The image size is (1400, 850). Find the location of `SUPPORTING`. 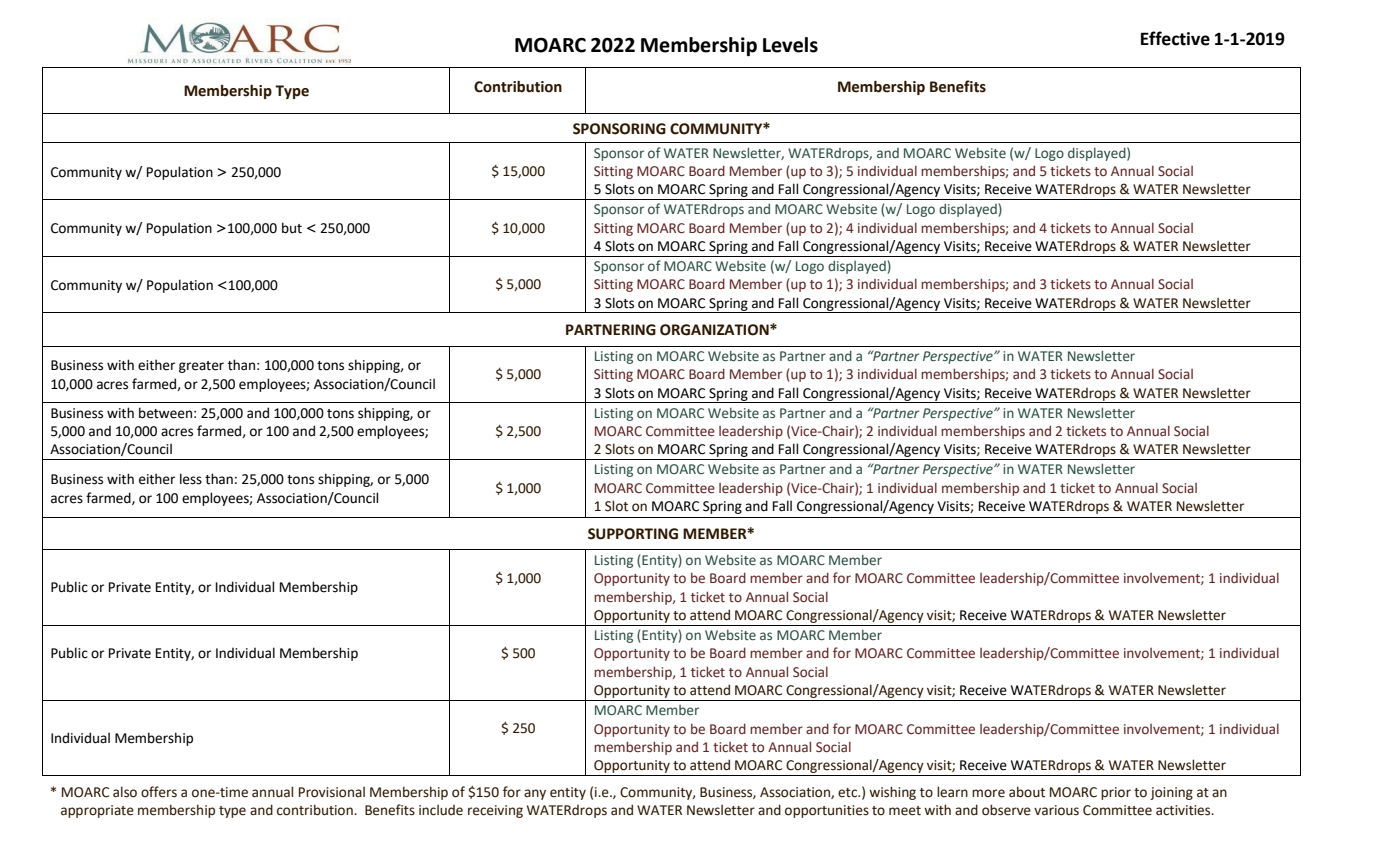

SUPPORTING is located at coordinates (633, 534).
